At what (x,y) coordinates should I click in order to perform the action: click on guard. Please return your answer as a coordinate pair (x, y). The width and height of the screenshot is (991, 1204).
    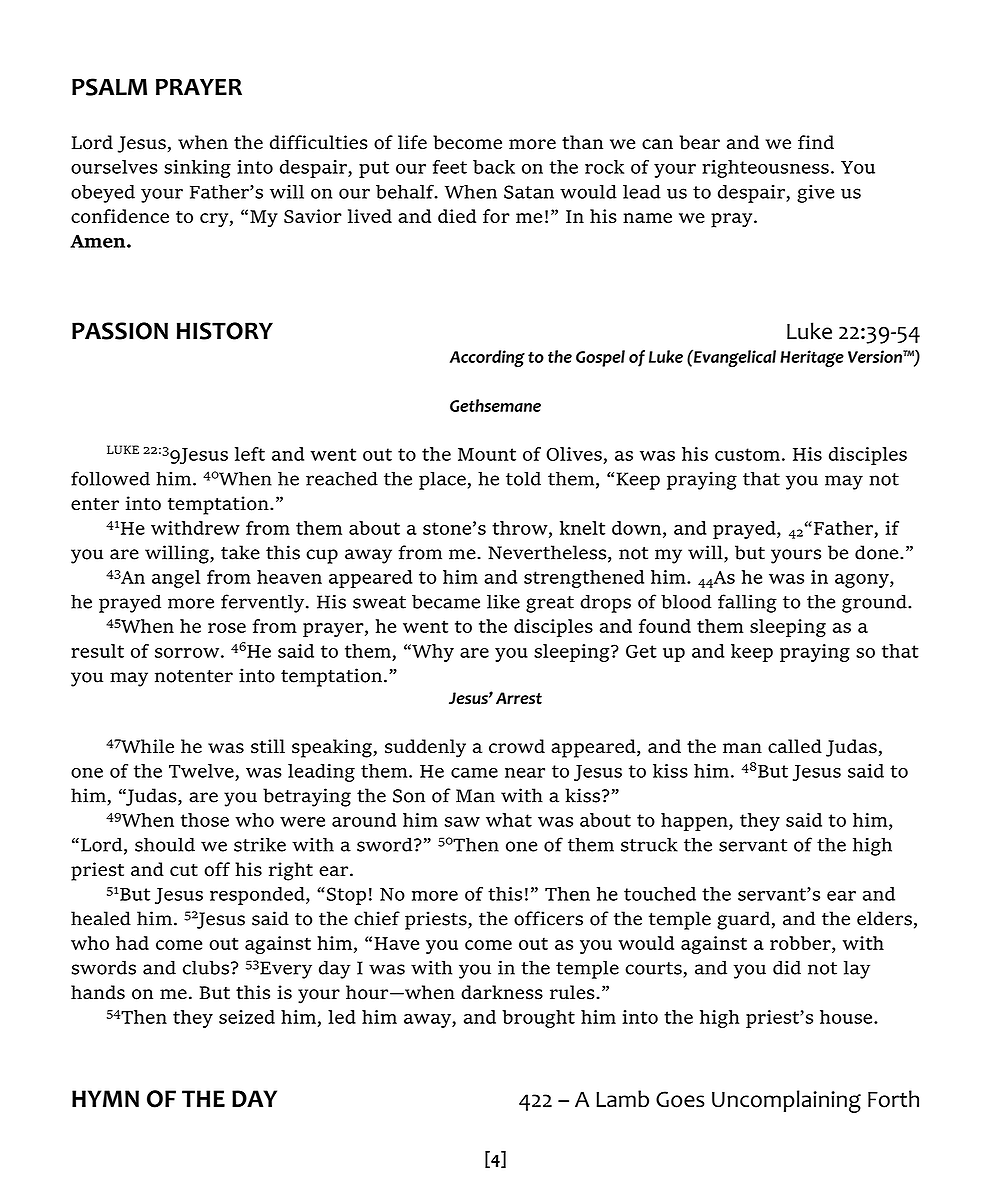
    Looking at the image, I should click on (743, 920).
